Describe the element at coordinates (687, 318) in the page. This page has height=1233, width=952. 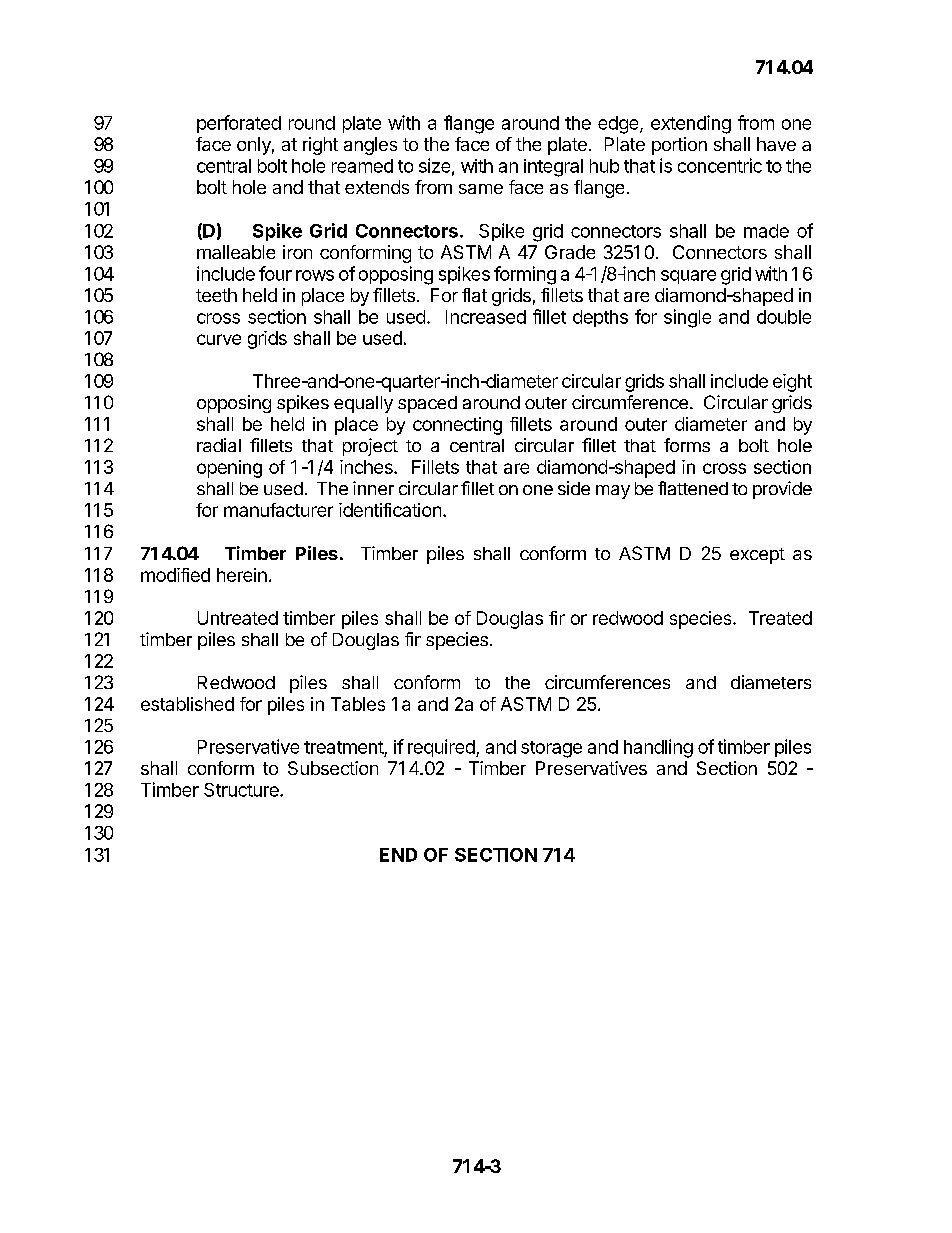
I see `single` at that location.
